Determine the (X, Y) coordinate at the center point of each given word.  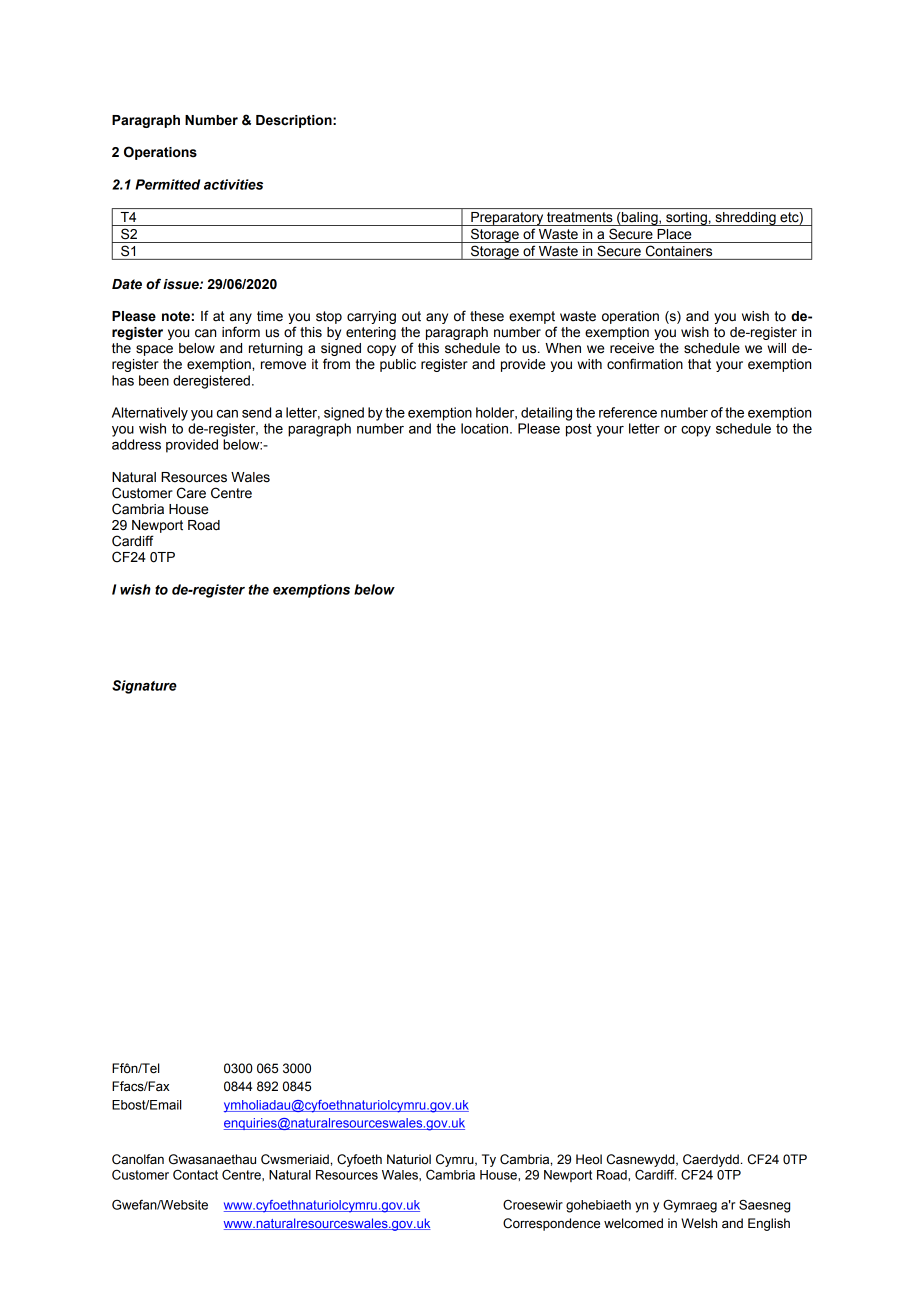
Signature (144, 687)
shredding (745, 219)
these (487, 316)
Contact (195, 1175)
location (486, 428)
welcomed (633, 1223)
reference (628, 412)
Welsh (699, 1223)
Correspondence (551, 1224)
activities (233, 184)
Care (191, 493)
